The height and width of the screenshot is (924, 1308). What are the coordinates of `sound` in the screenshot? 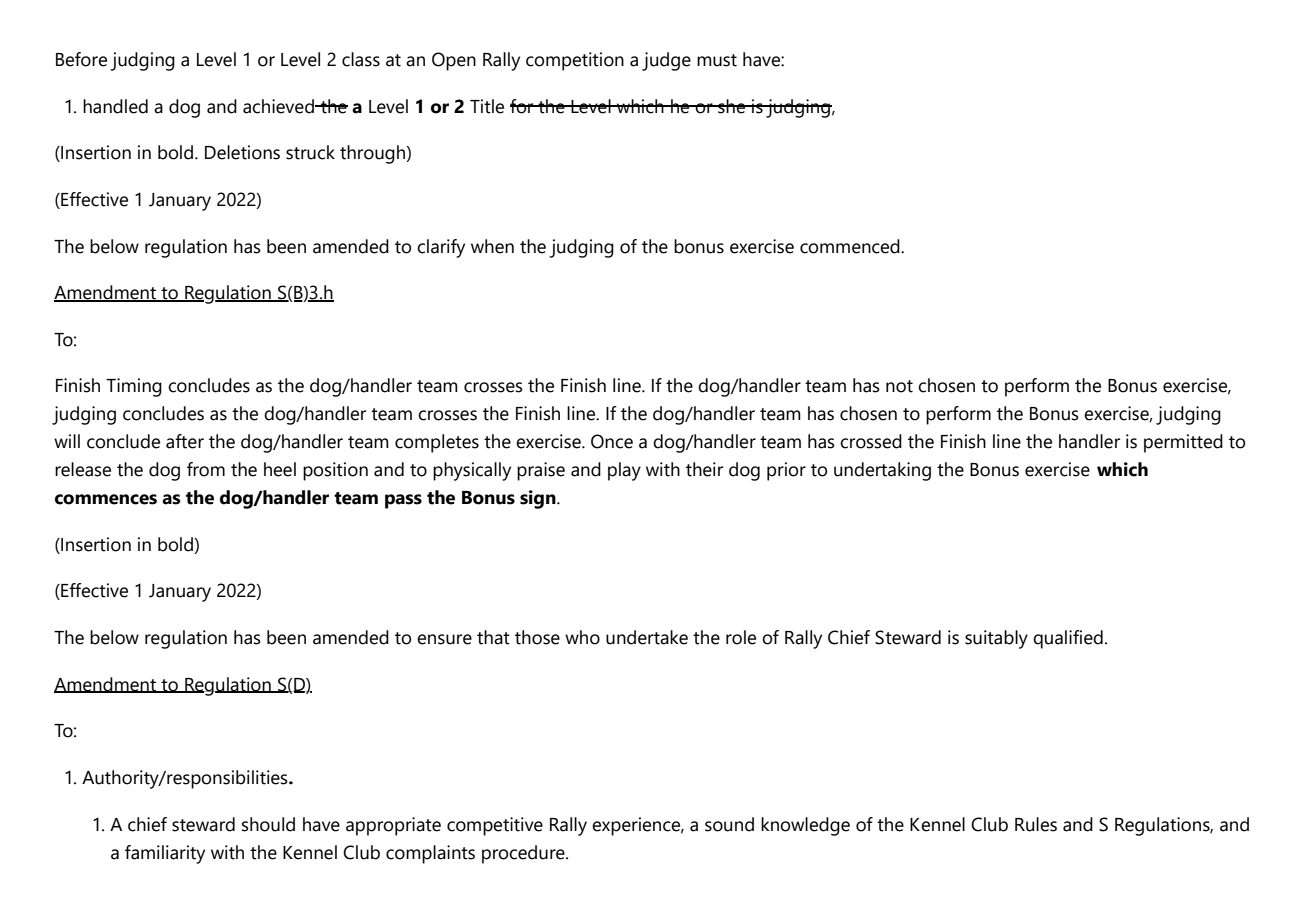 It's located at (729, 824).
